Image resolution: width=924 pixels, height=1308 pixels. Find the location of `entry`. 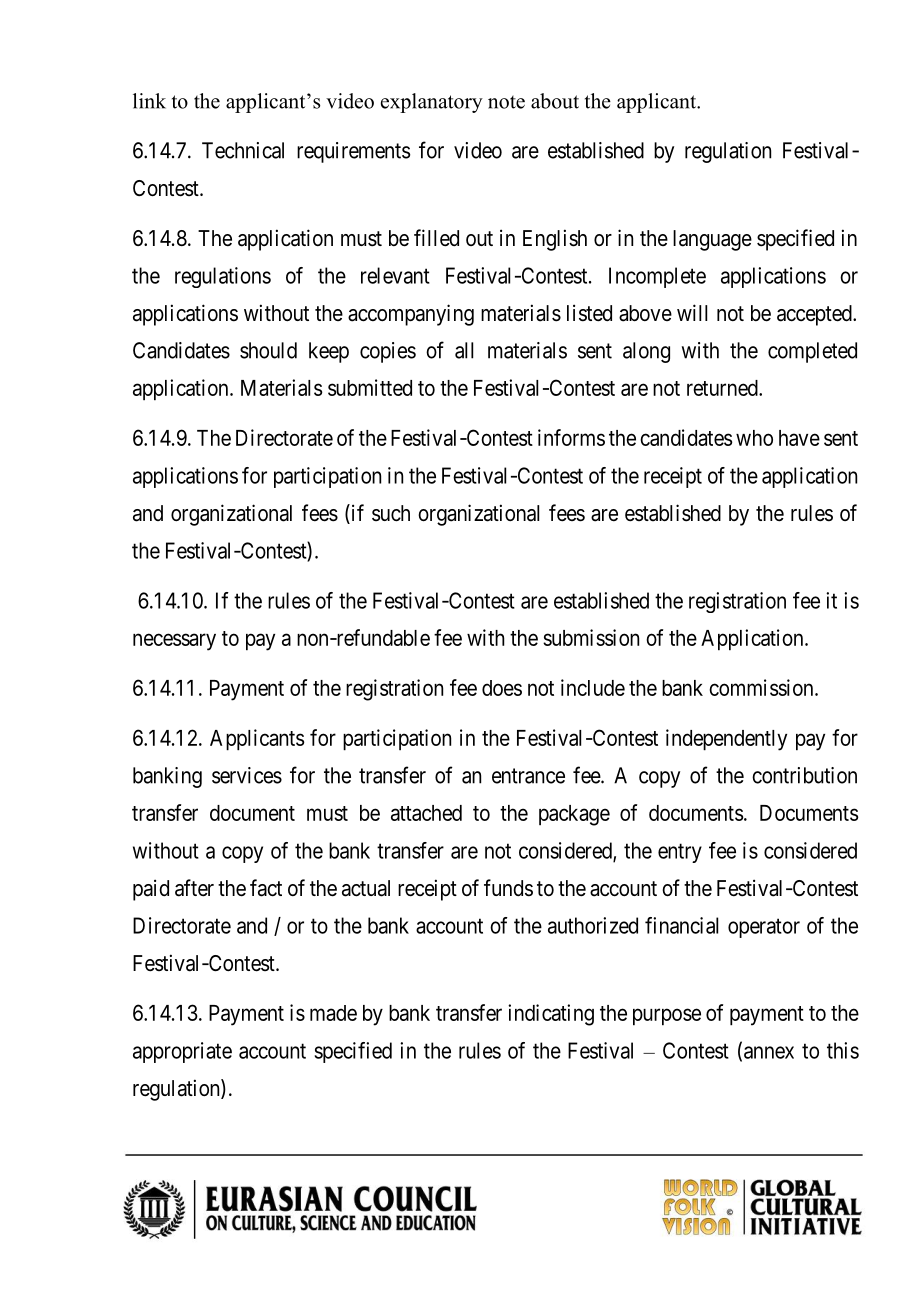

entry is located at coordinates (680, 853).
